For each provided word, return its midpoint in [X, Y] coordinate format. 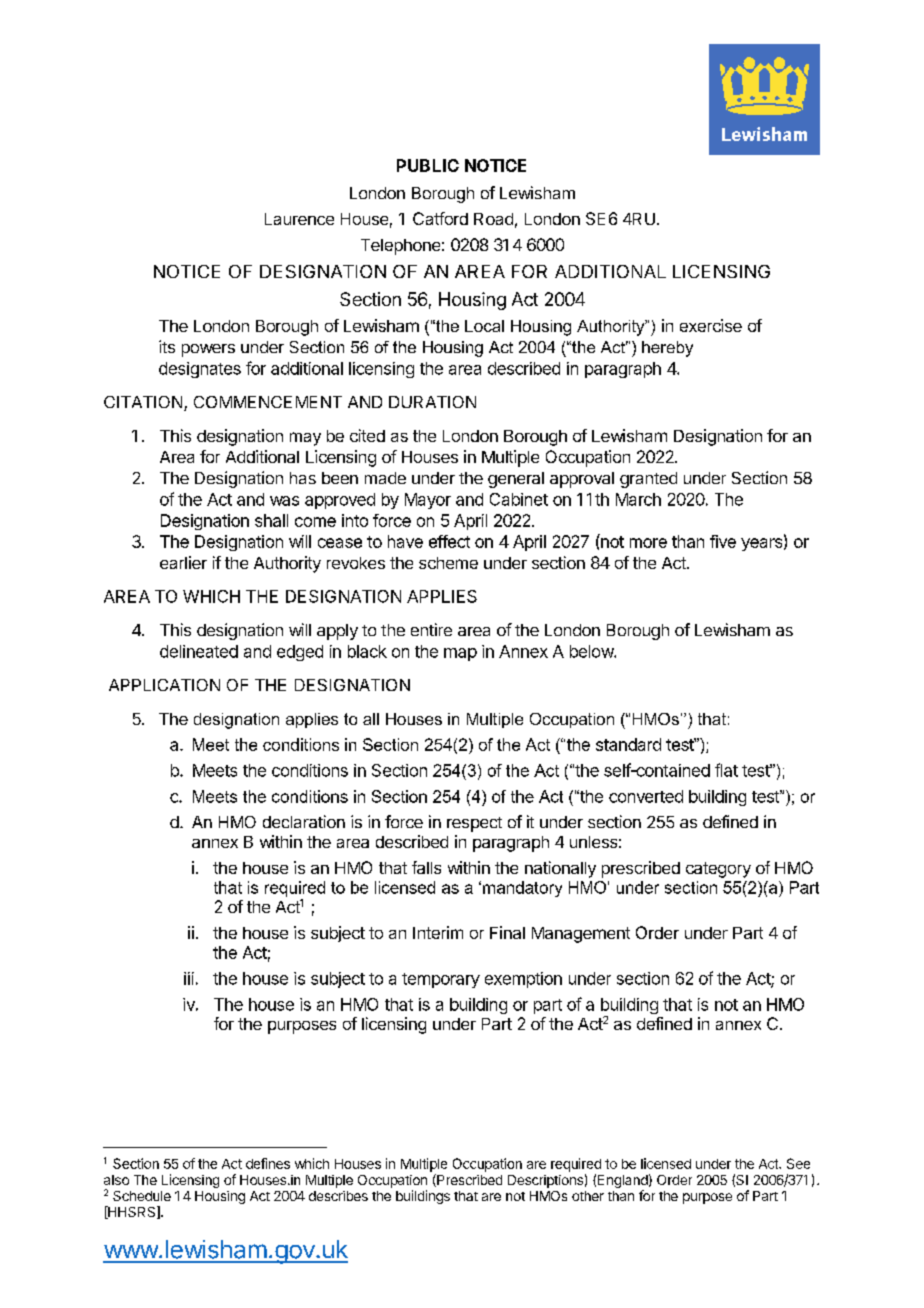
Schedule [142, 1196]
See [798, 1163]
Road [493, 219]
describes [338, 1196]
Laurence [299, 219]
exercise [711, 325]
